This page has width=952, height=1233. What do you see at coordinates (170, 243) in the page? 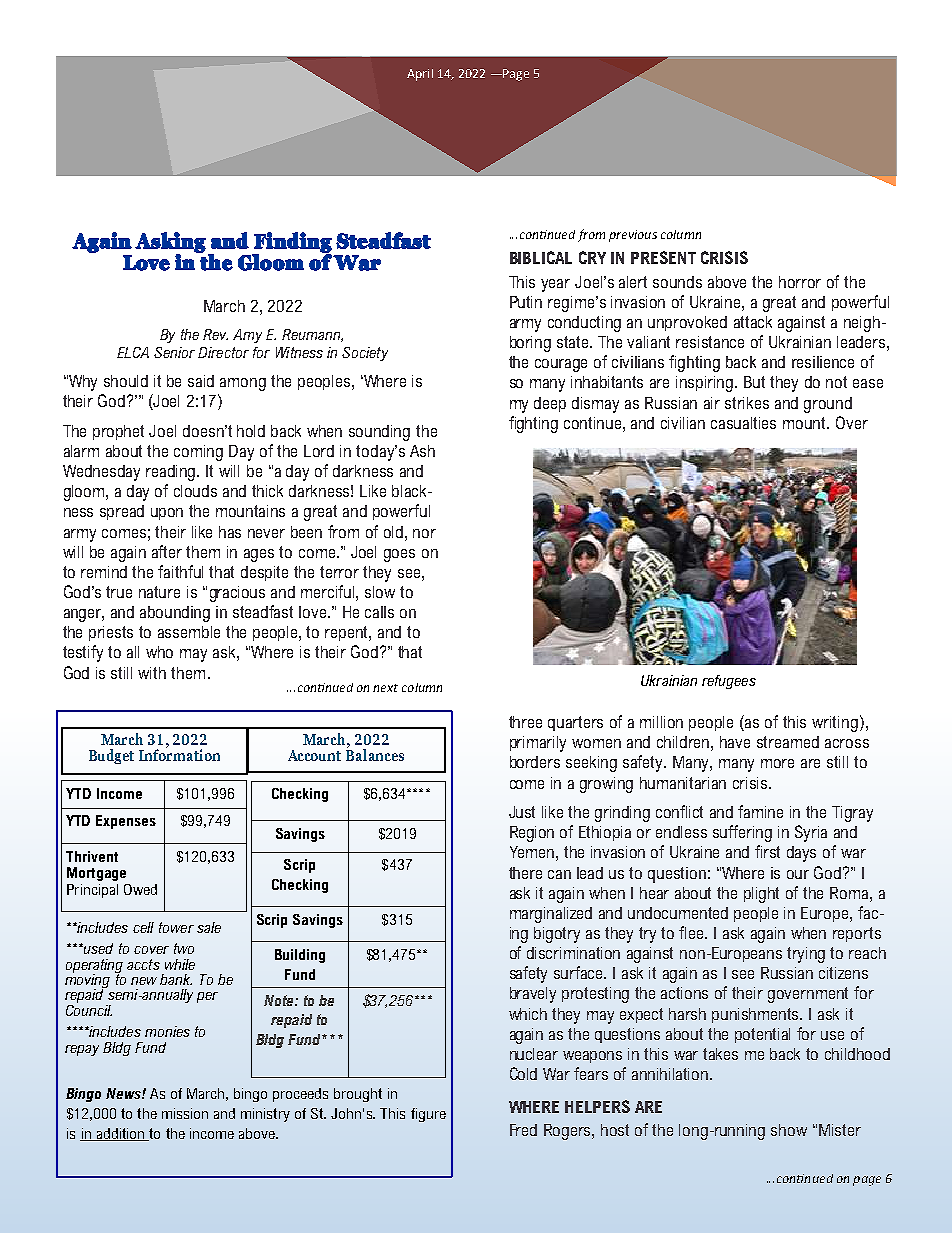
I see `Asking` at bounding box center [170, 243].
